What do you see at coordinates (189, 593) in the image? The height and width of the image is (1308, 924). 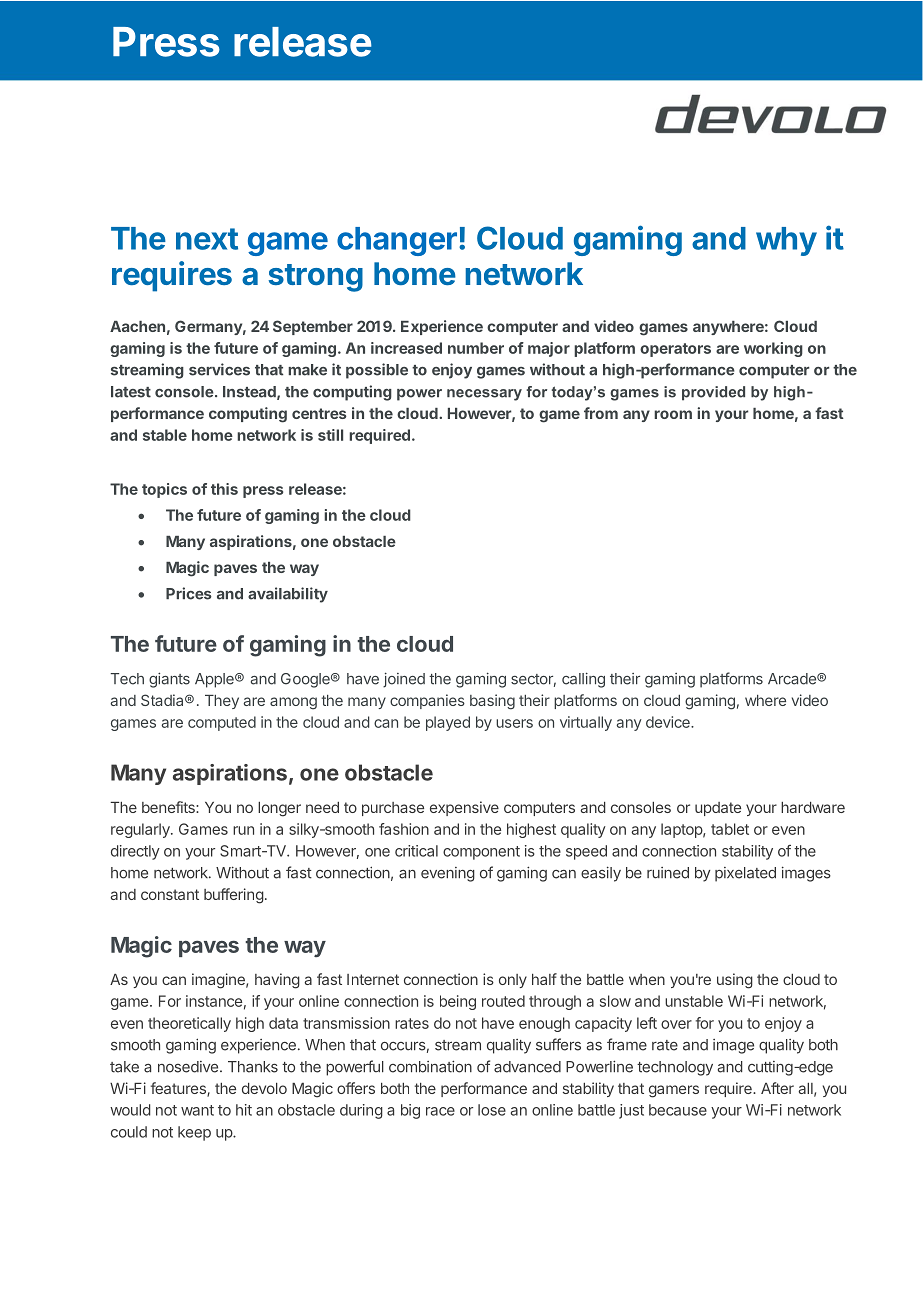 I see `Prices` at bounding box center [189, 593].
